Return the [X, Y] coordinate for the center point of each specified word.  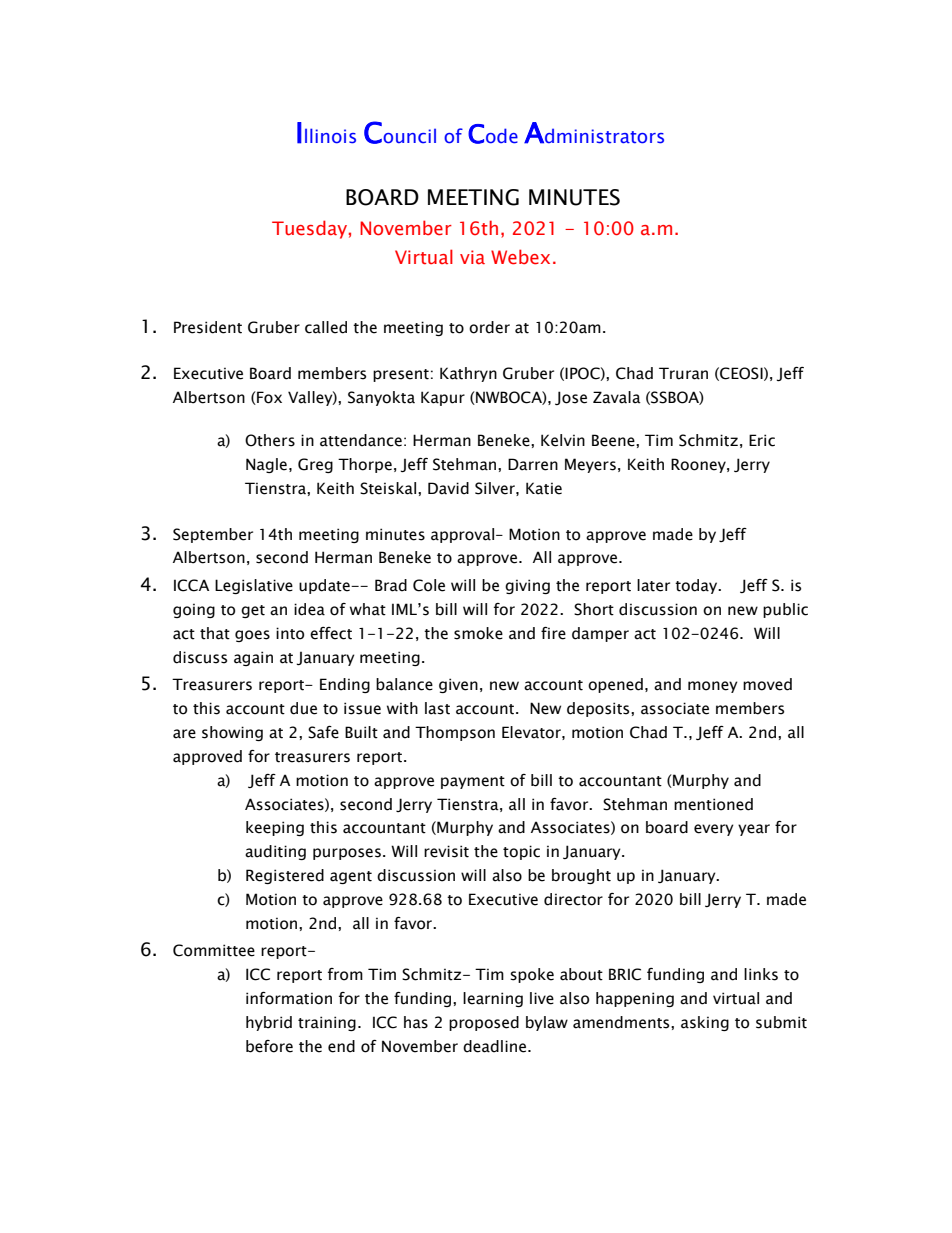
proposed [484, 1023]
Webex [520, 257]
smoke [478, 633]
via [472, 257]
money [713, 687]
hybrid [269, 1023]
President [208, 327]
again [253, 658]
